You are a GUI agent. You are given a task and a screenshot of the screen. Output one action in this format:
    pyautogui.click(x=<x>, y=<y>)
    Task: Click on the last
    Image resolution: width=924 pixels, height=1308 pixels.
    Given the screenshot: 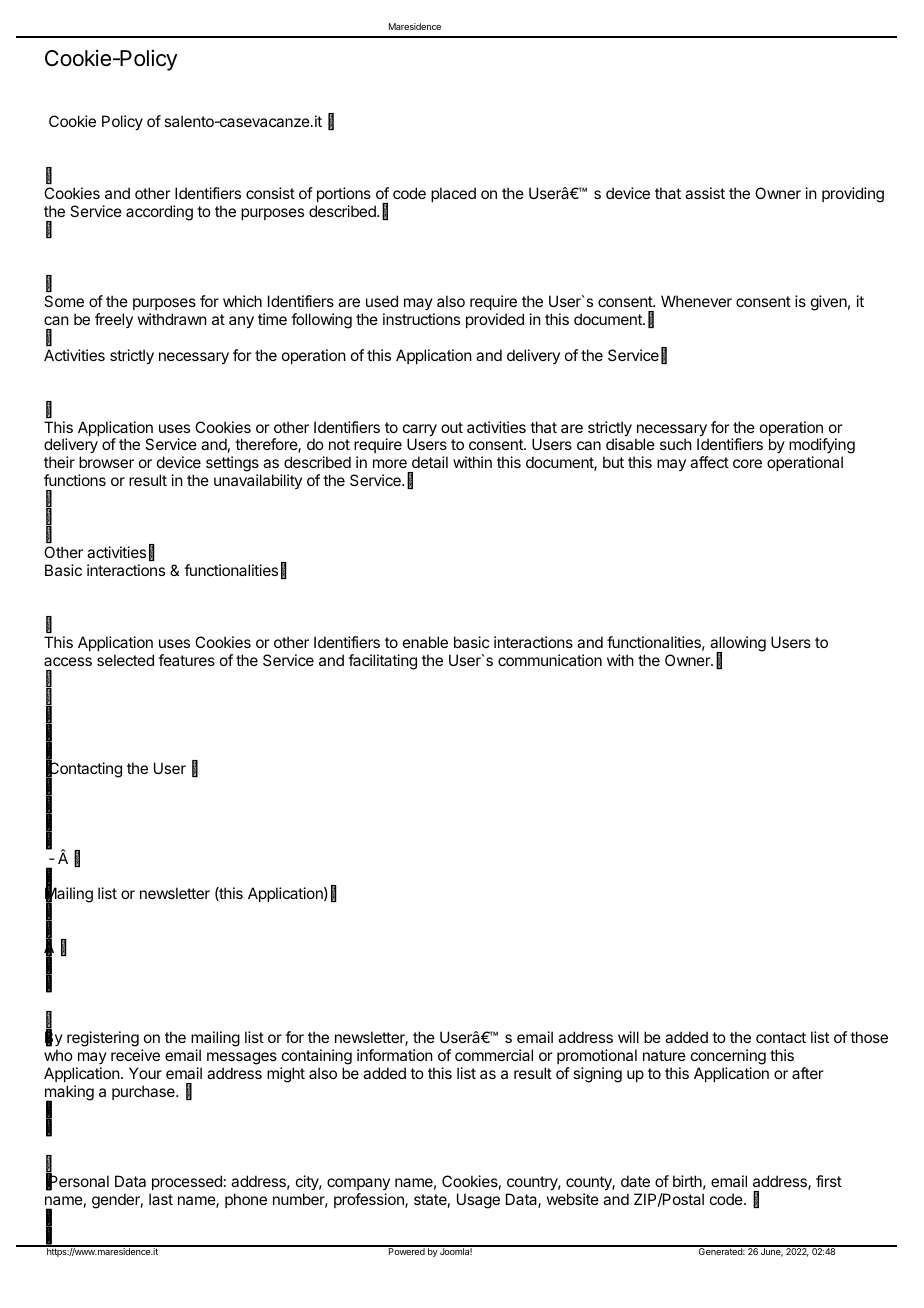 What is the action you would take?
    pyautogui.click(x=161, y=1199)
